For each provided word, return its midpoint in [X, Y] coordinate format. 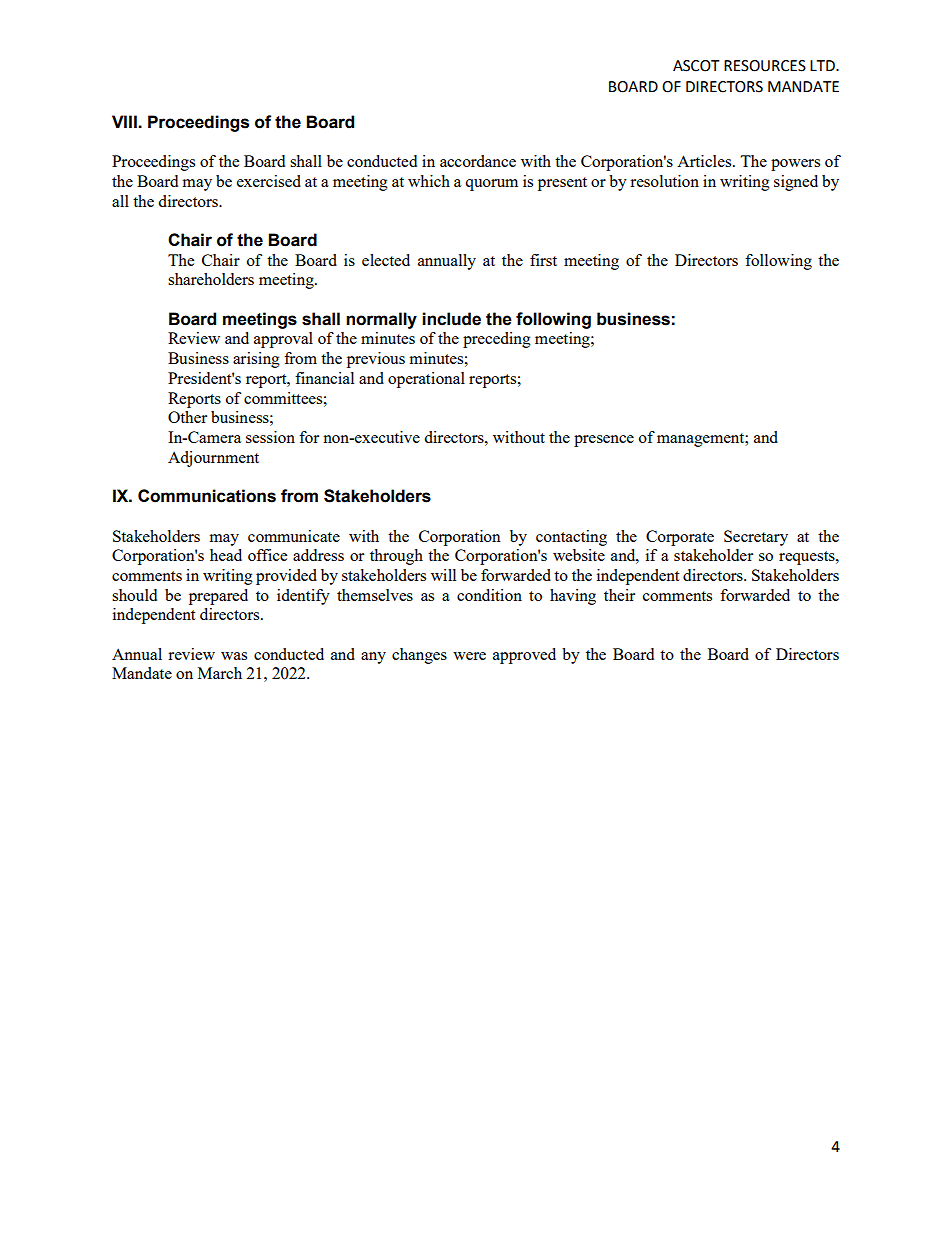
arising [256, 360]
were [469, 656]
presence [604, 441]
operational [426, 380]
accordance [478, 161]
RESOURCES [765, 66]
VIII [125, 121]
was [234, 656]
